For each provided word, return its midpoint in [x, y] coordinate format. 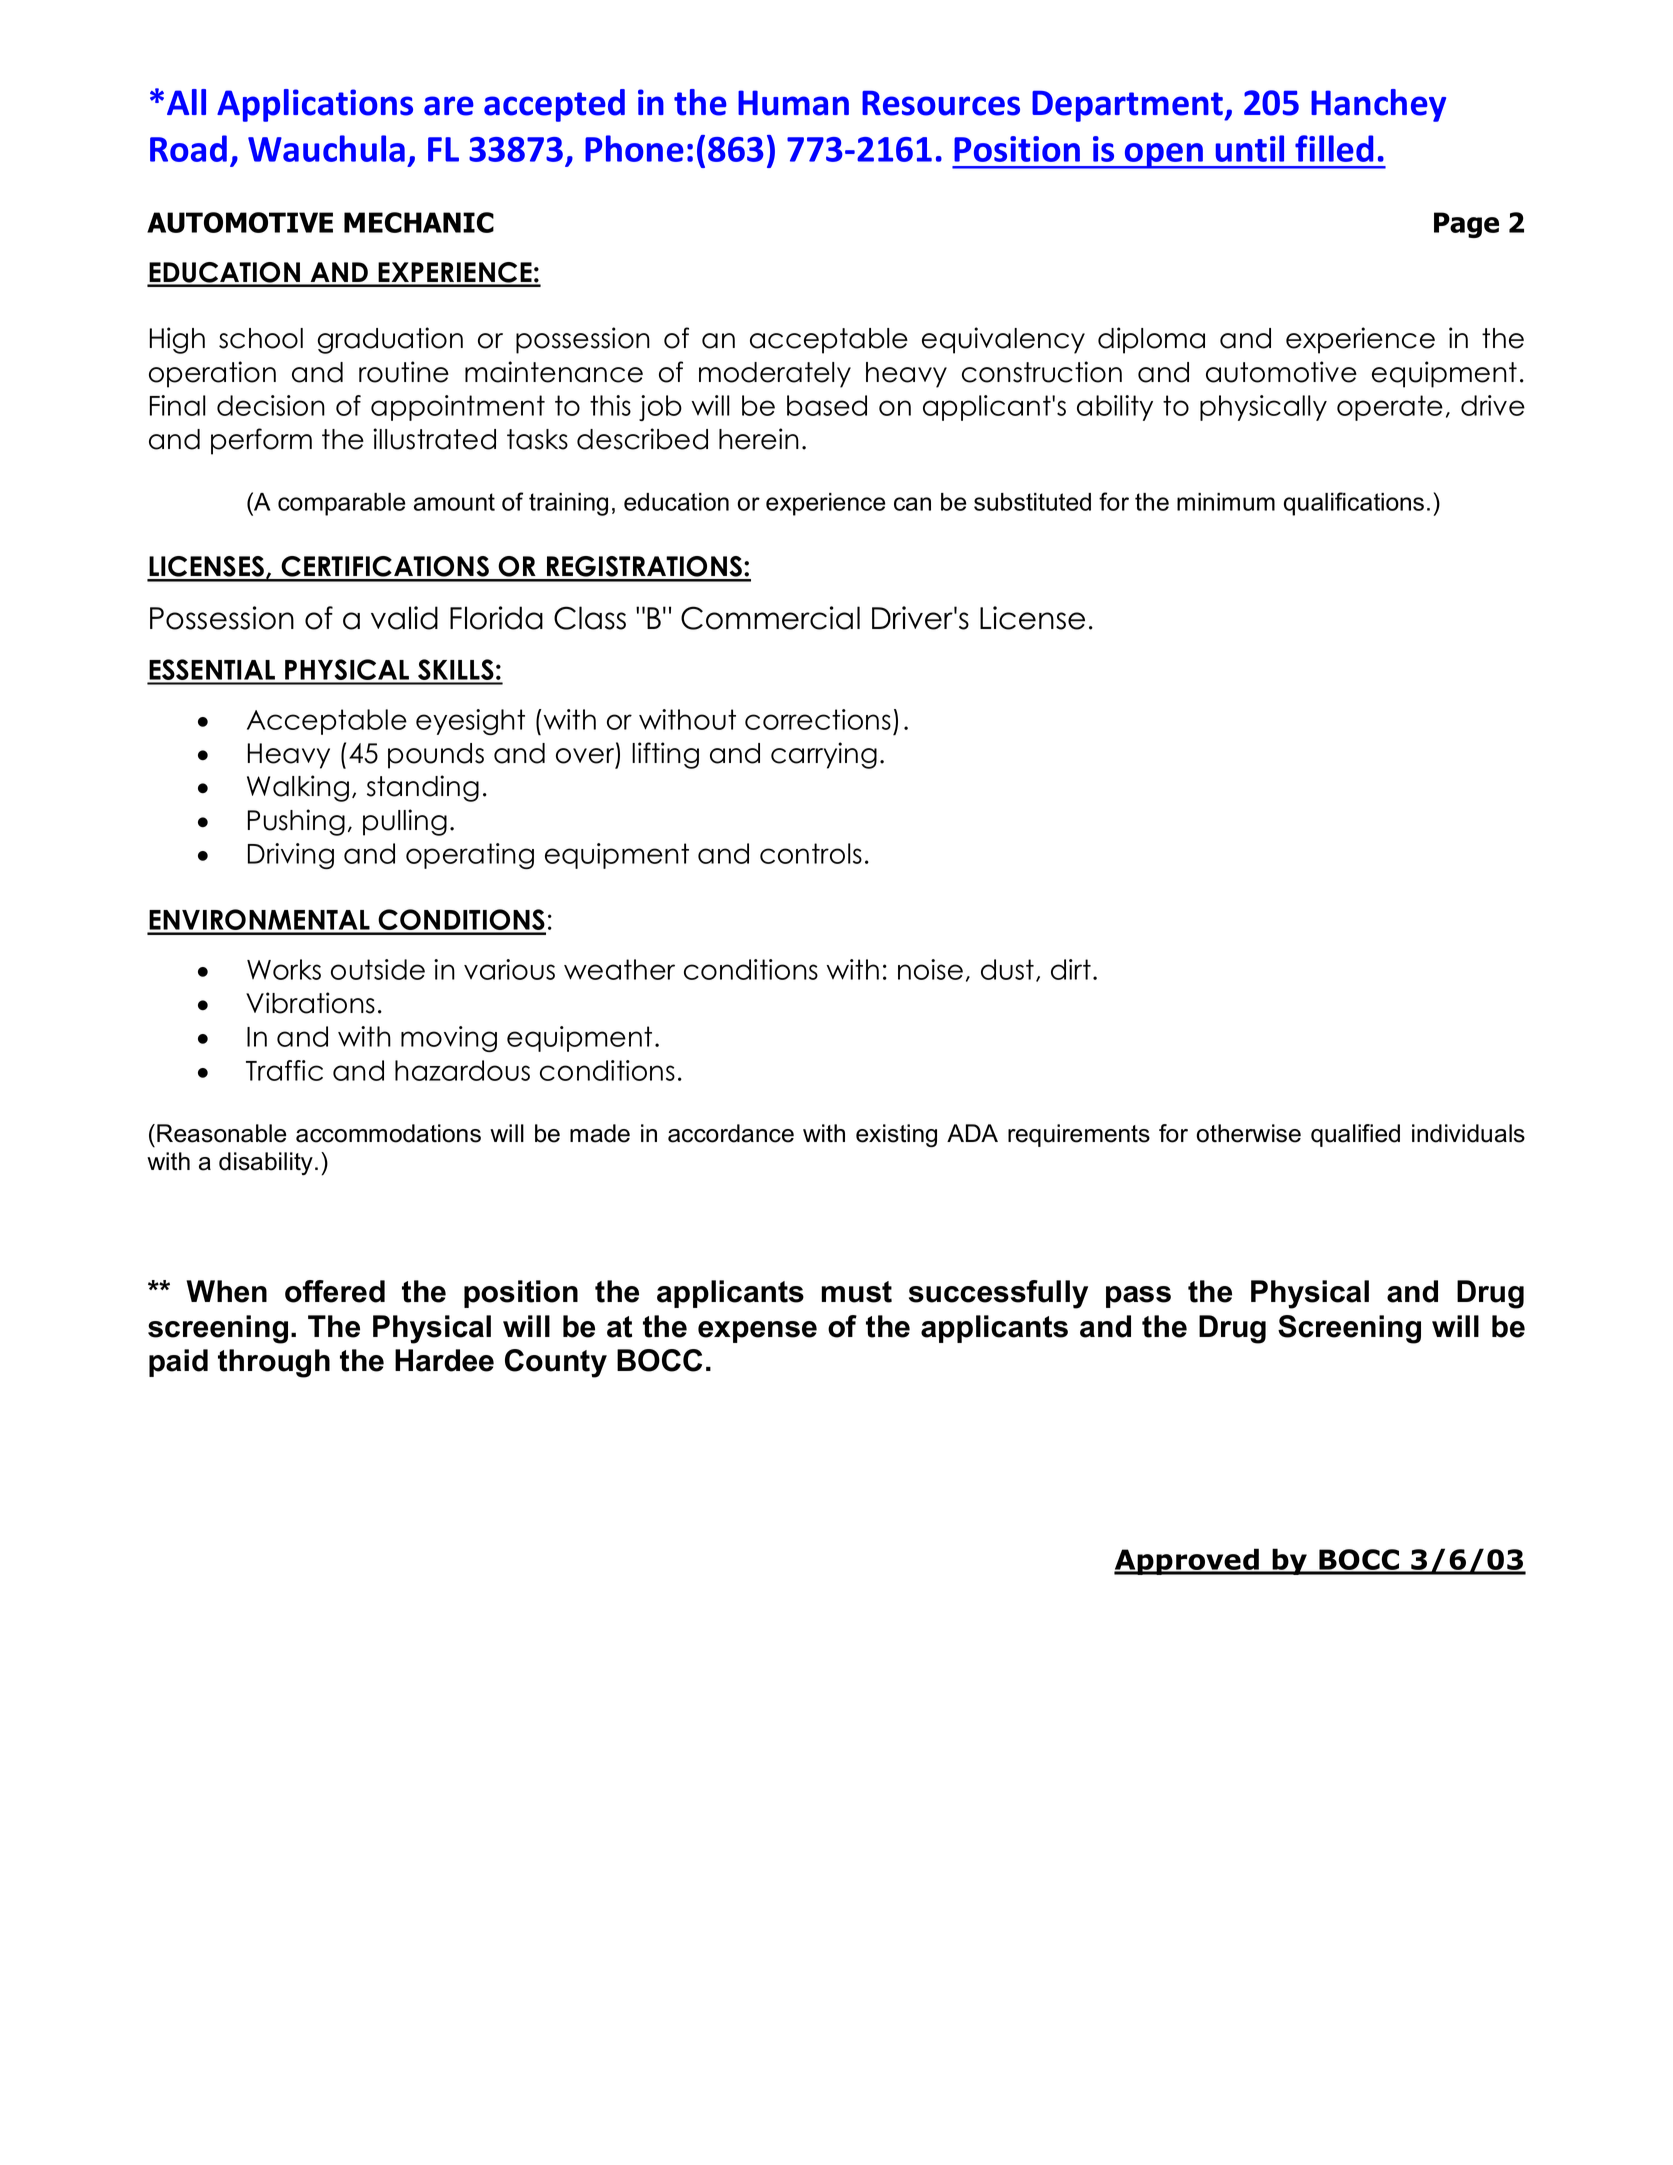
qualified [1355, 1135]
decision [271, 405]
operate [1390, 408]
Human [793, 103]
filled [1334, 148]
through [274, 1363]
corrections [818, 719]
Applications [315, 105]
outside [378, 969]
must [856, 1292]
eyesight [470, 722]
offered [335, 1291]
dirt [1071, 969]
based [827, 405]
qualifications [1354, 504]
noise [930, 969]
